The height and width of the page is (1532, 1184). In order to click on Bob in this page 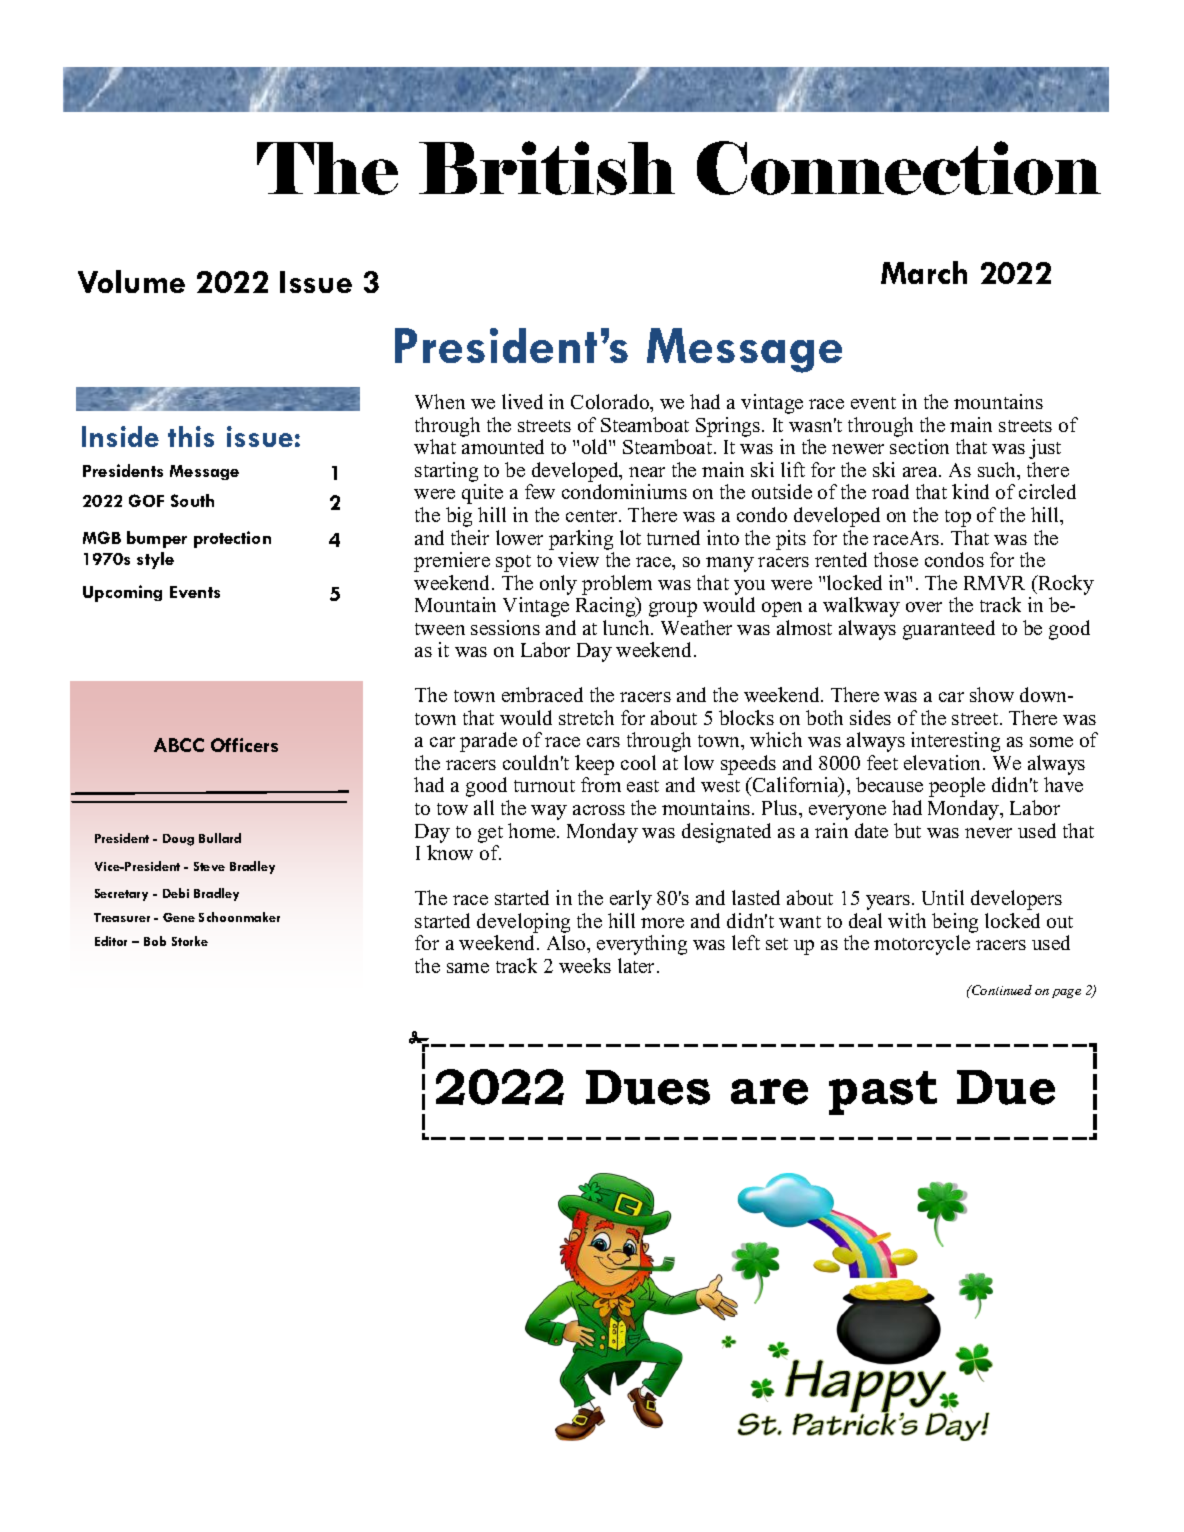, I will do `click(155, 941)`.
